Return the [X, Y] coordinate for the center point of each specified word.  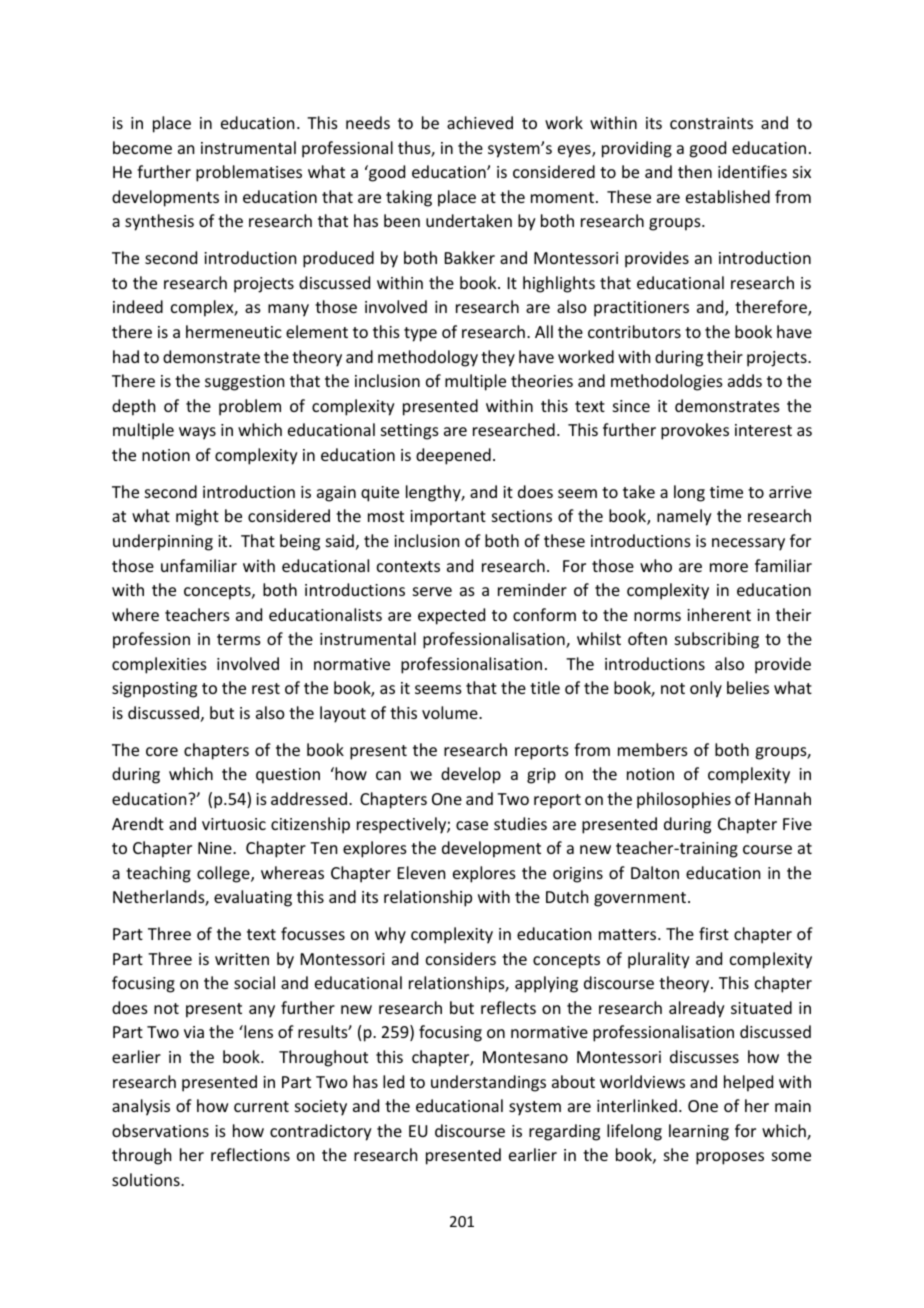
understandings [488, 1083]
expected [451, 616]
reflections [250, 1154]
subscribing [717, 640]
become [142, 147]
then [695, 171]
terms [239, 639]
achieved [480, 122]
